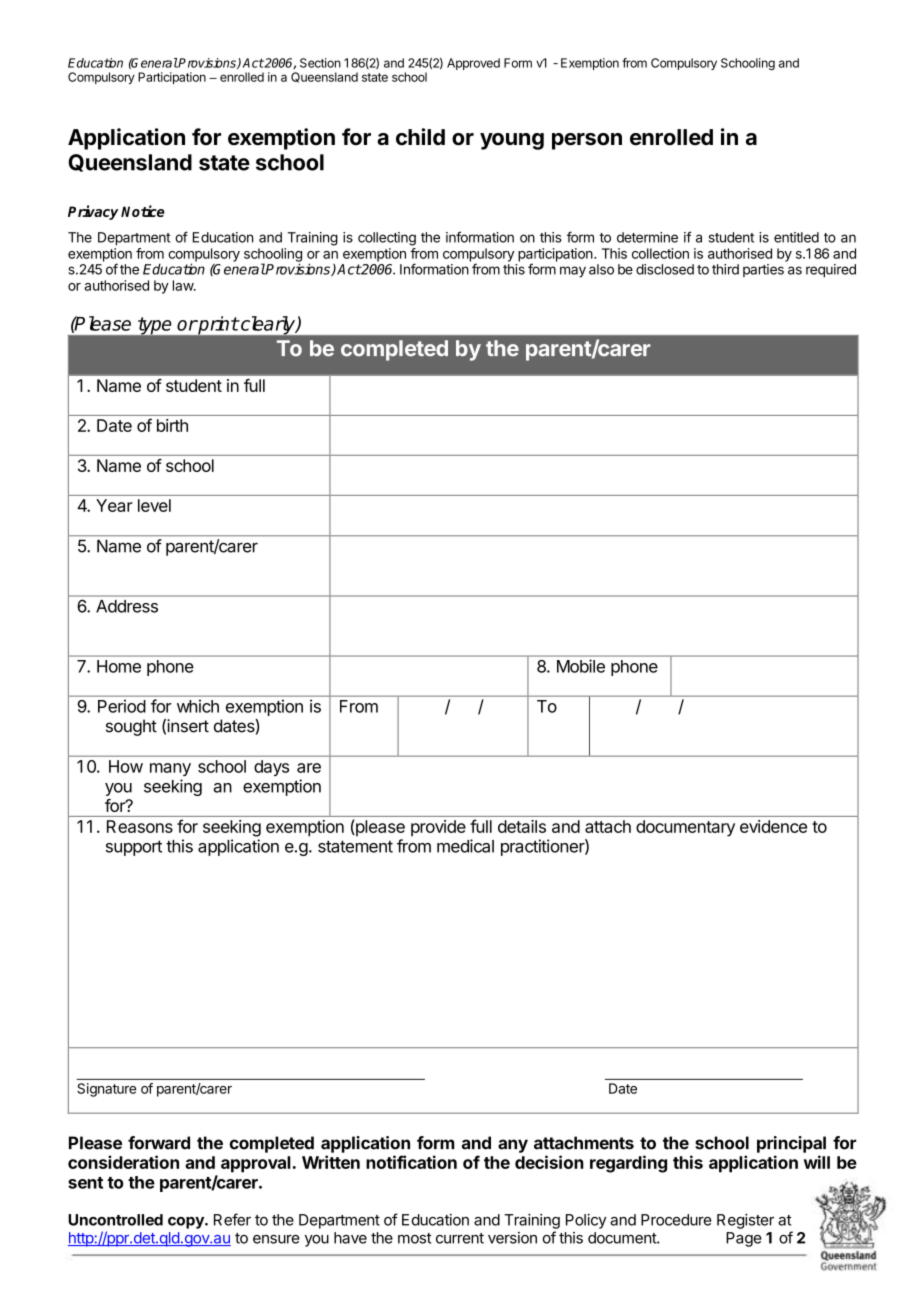 This image has height=1308, width=924. What do you see at coordinates (187, 1223) in the image?
I see `copy` at bounding box center [187, 1223].
